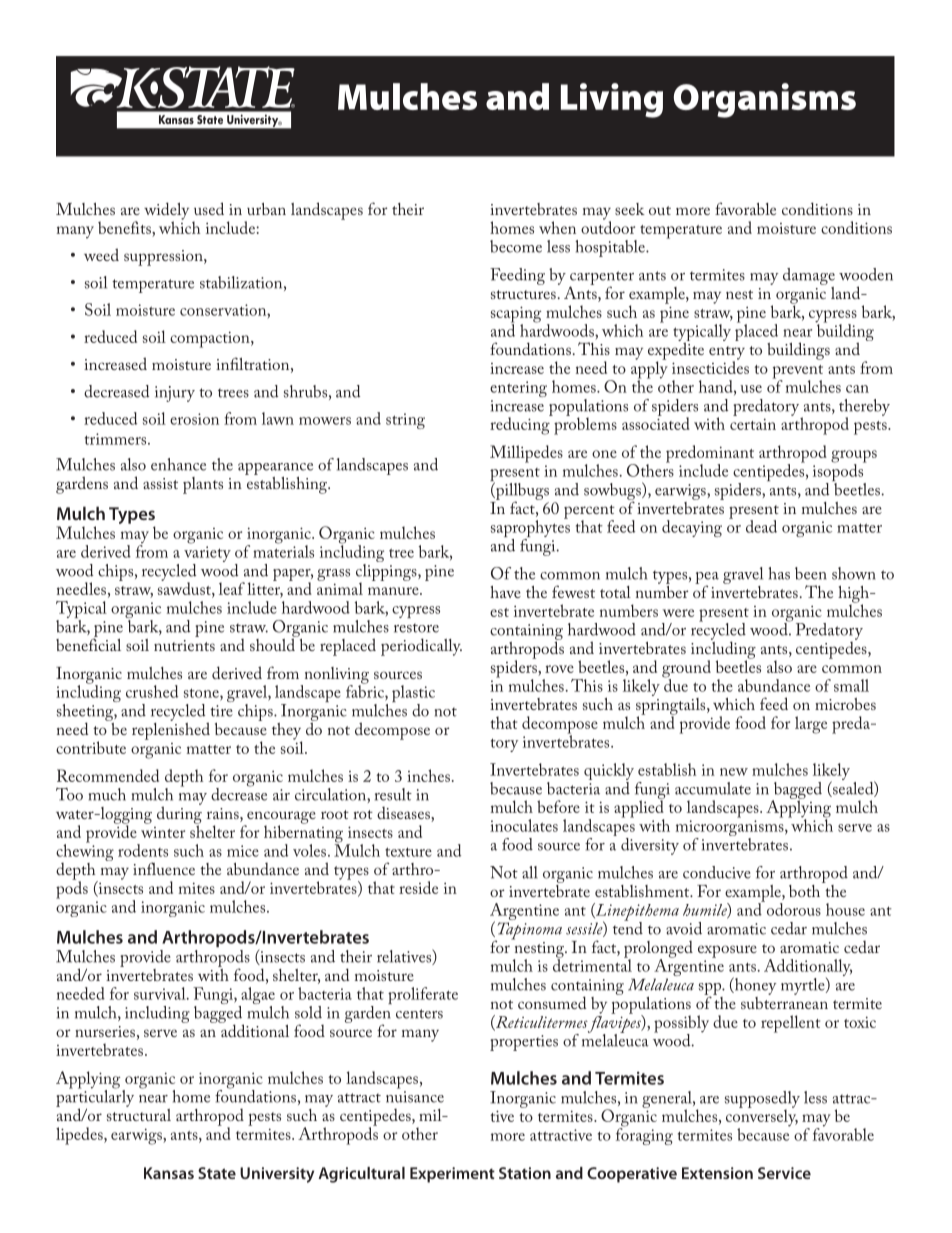 The image size is (952, 1233). Describe the element at coordinates (207, 555) in the screenshot. I see `variety` at that location.
